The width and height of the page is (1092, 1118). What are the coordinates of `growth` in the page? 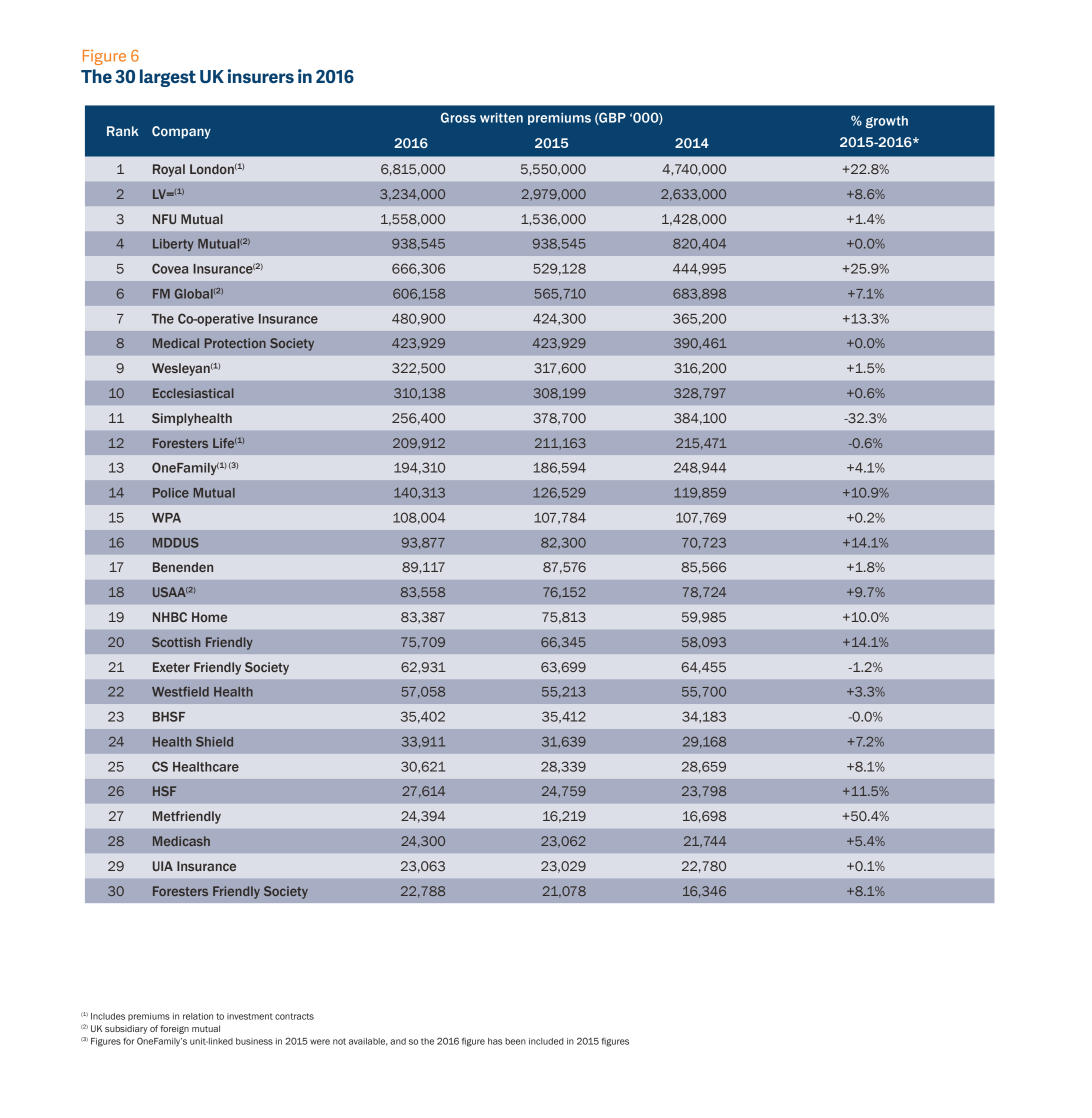 It's located at (887, 122).
